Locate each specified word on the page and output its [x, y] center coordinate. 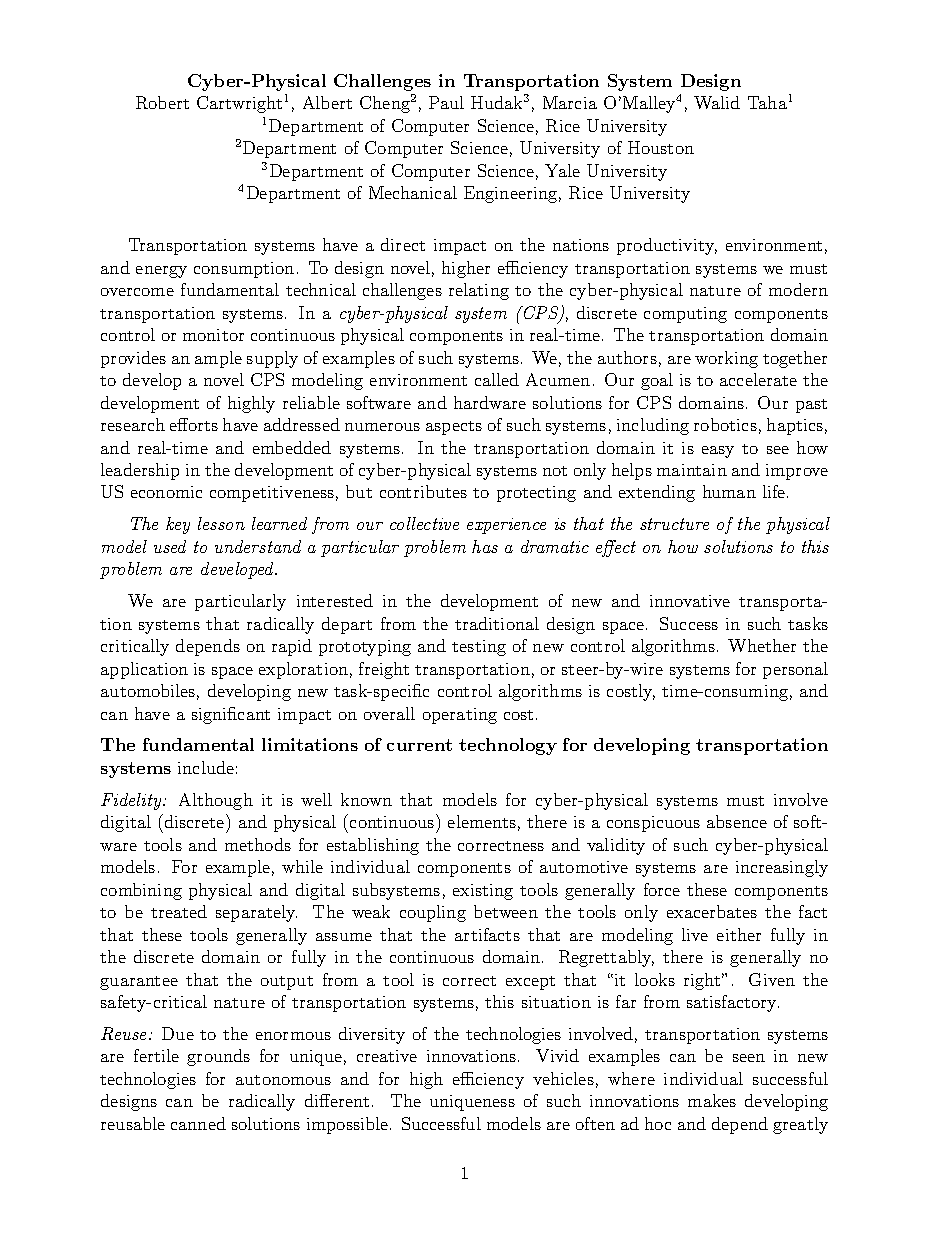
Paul [446, 102]
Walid [717, 102]
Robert [162, 102]
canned [198, 1123]
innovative [690, 601]
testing [479, 648]
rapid [292, 647]
